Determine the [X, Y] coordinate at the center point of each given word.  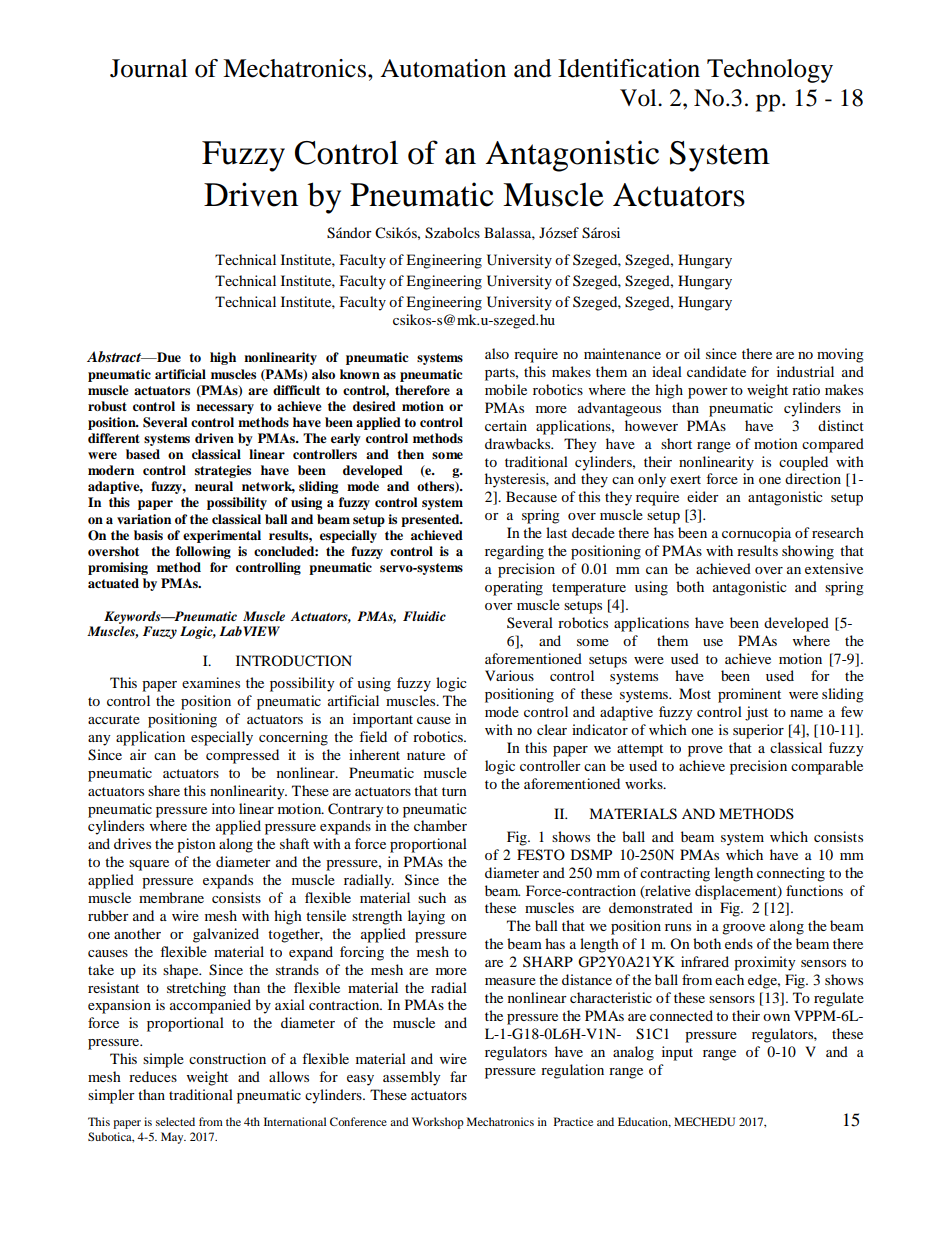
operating [514, 588]
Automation [443, 68]
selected [175, 1121]
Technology [770, 71]
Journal [149, 68]
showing [808, 552]
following [203, 552]
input [677, 1053]
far [458, 1076]
